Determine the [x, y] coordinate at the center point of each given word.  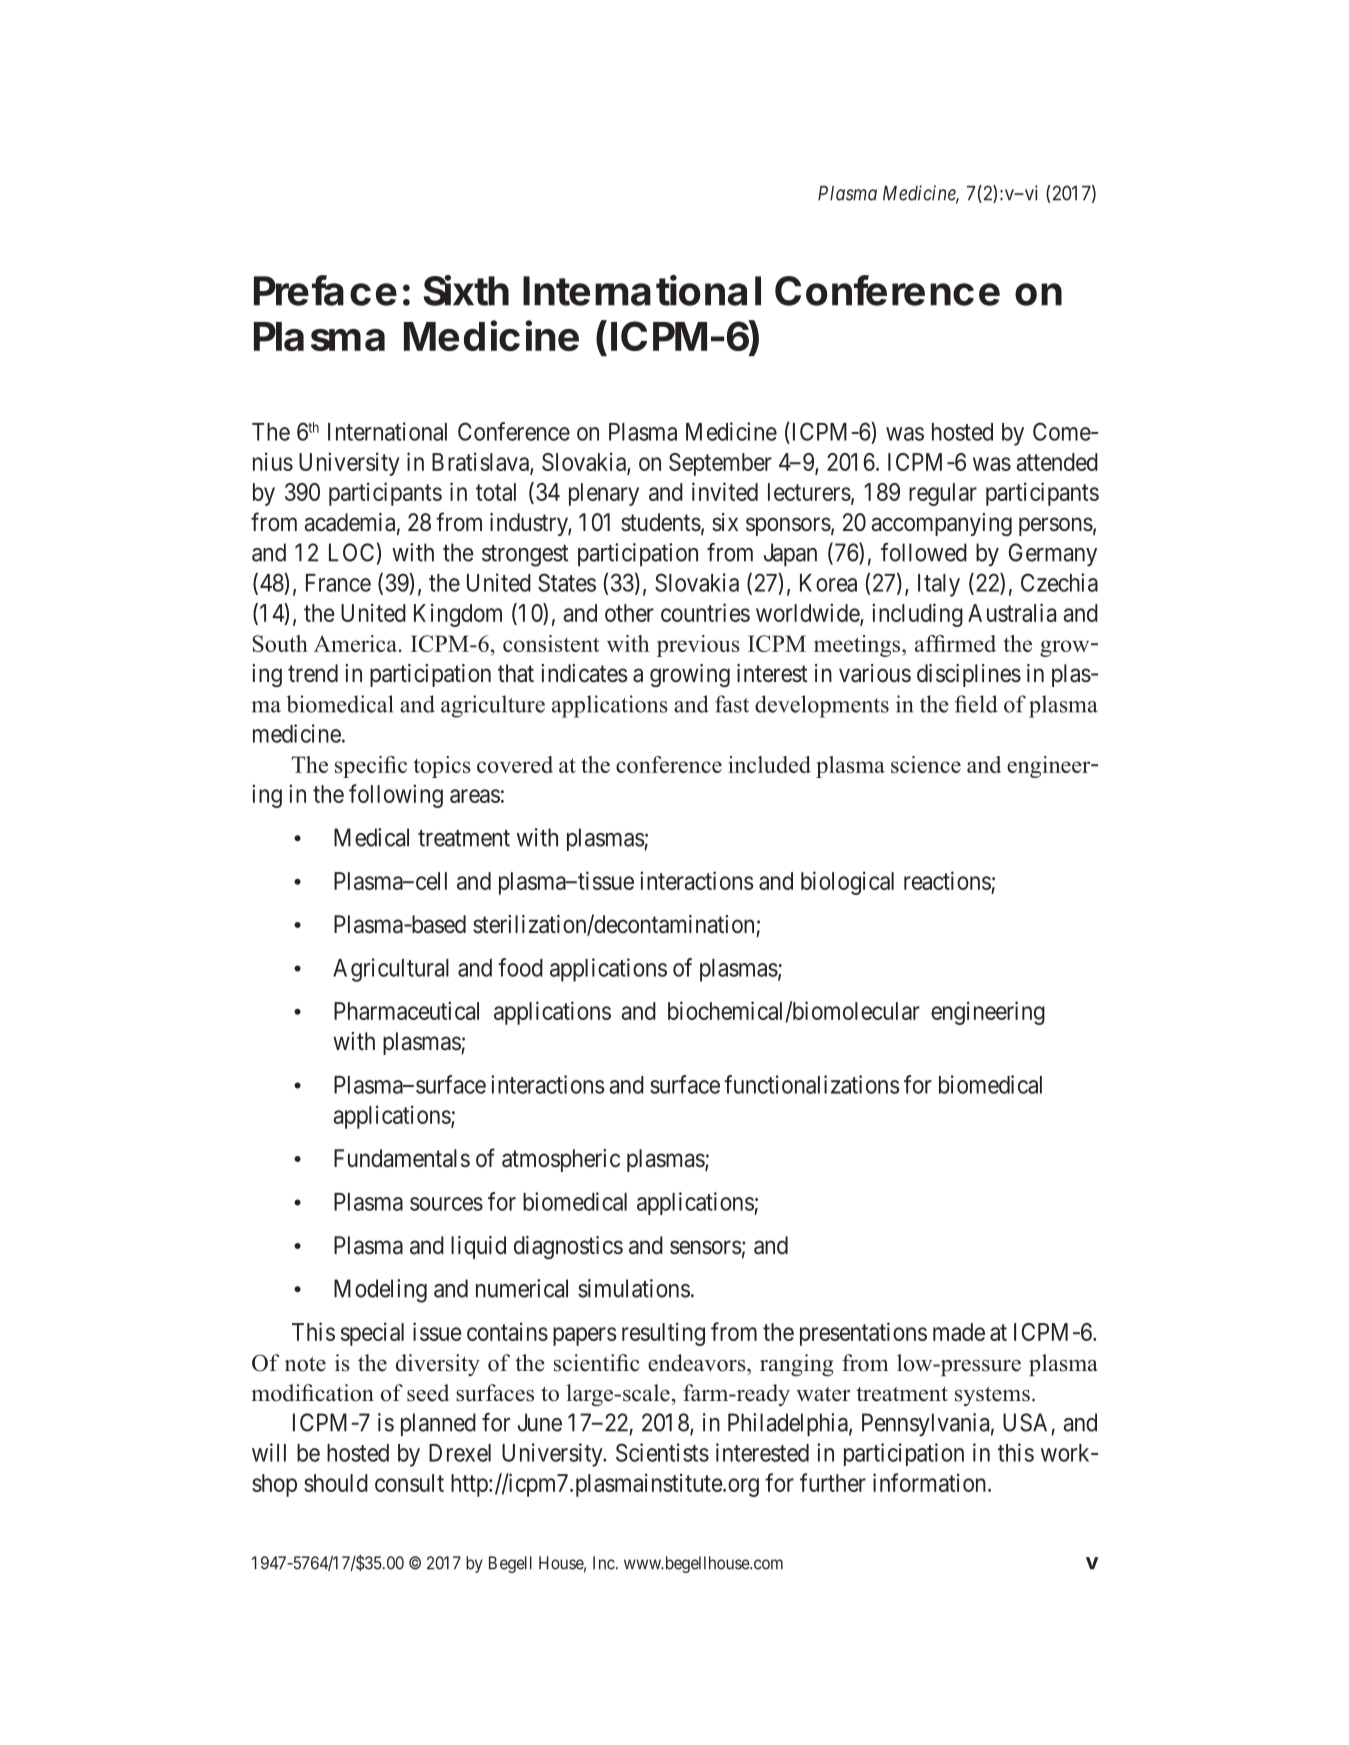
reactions [947, 880]
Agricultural [391, 970]
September [720, 464]
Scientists [662, 1452]
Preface [325, 290]
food [520, 967]
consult [409, 1483]
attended [1057, 462]
